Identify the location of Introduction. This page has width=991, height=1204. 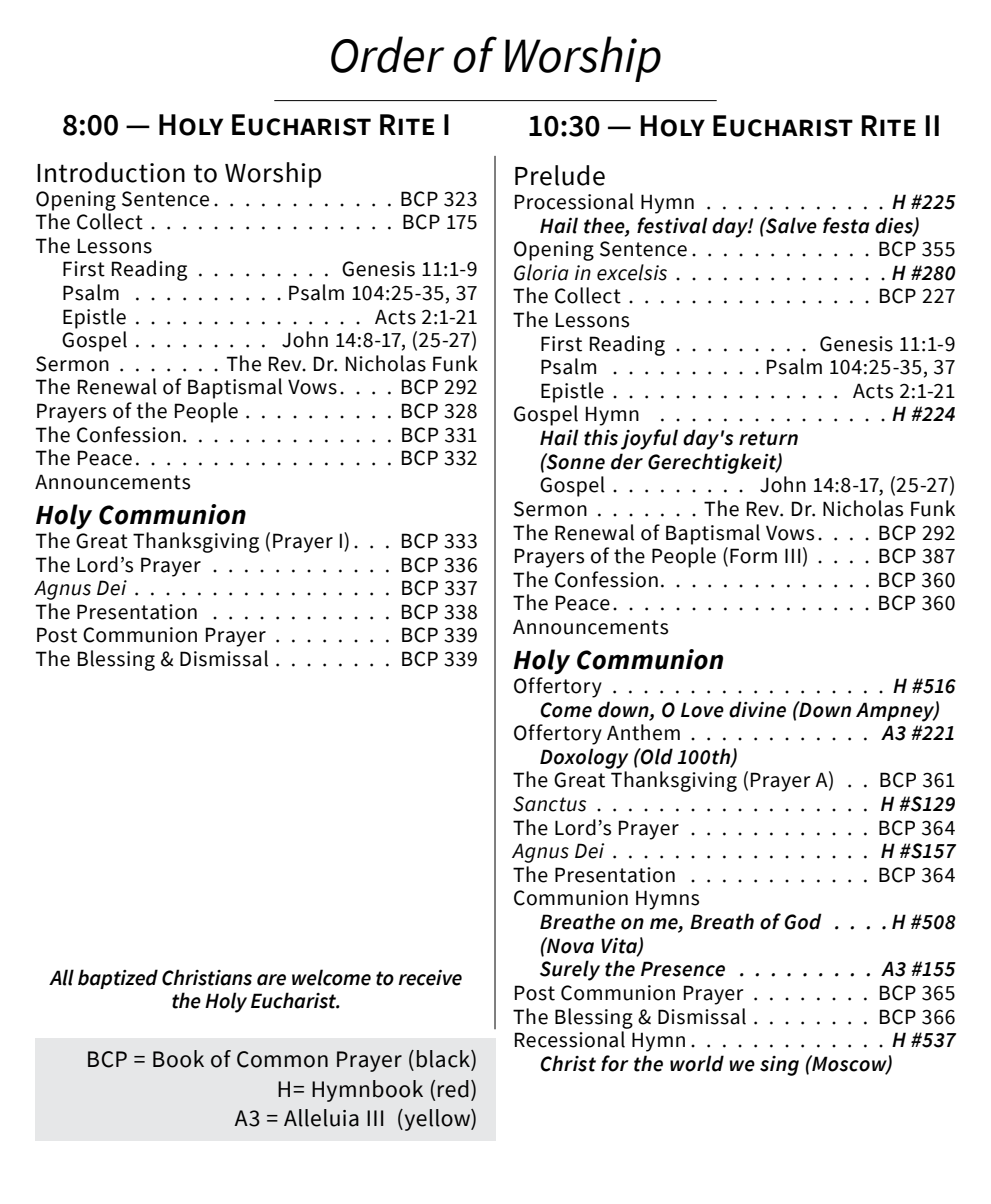
(111, 172).
